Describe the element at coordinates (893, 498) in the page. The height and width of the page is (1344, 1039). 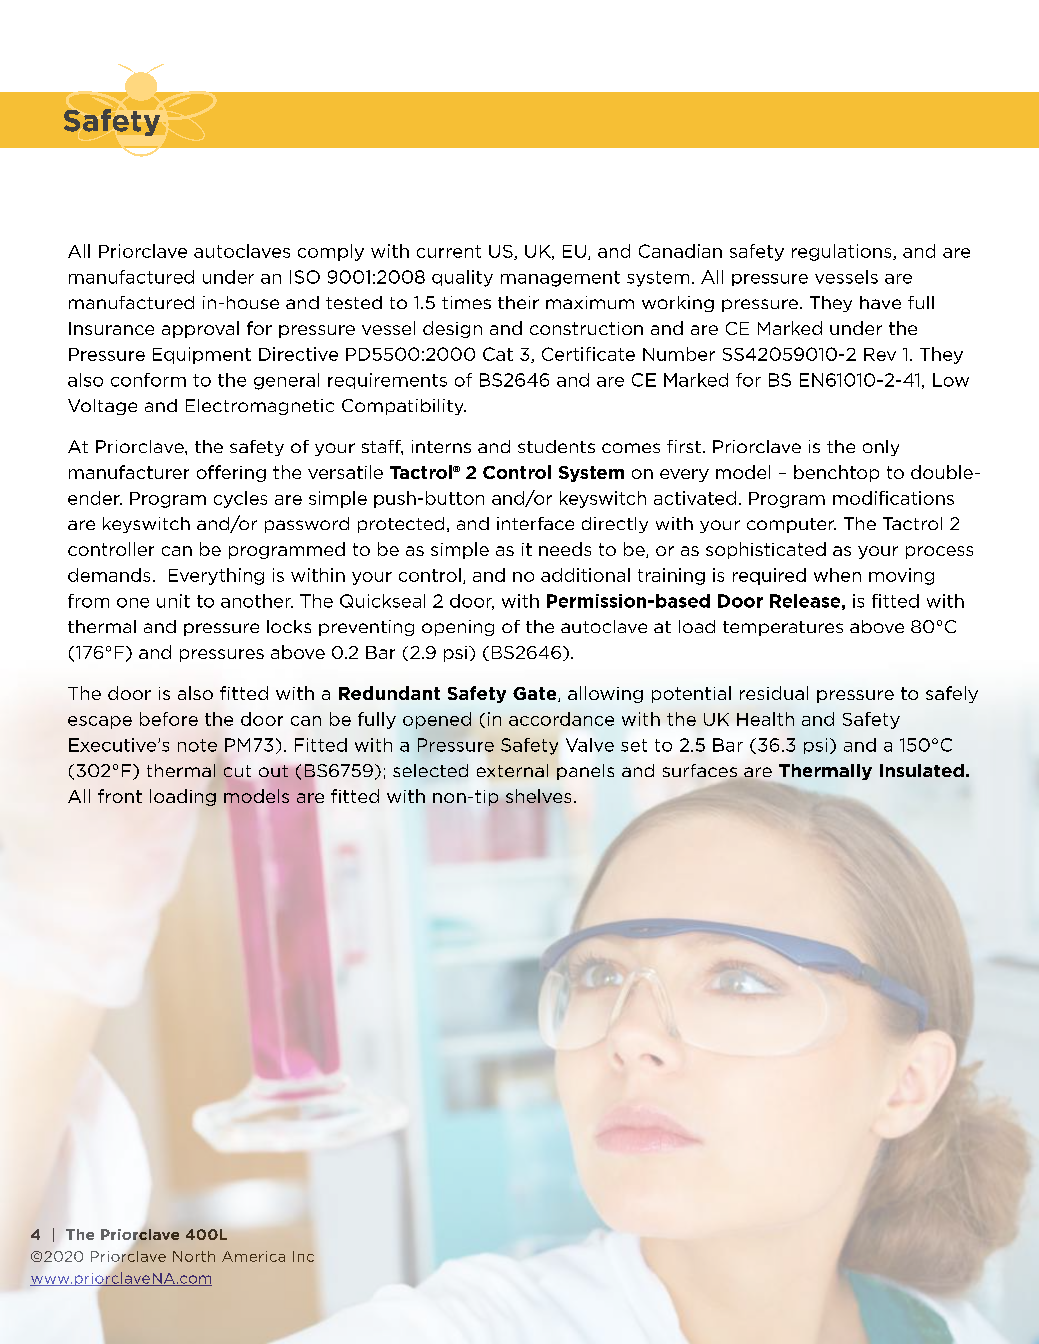
I see `modifications` at that location.
